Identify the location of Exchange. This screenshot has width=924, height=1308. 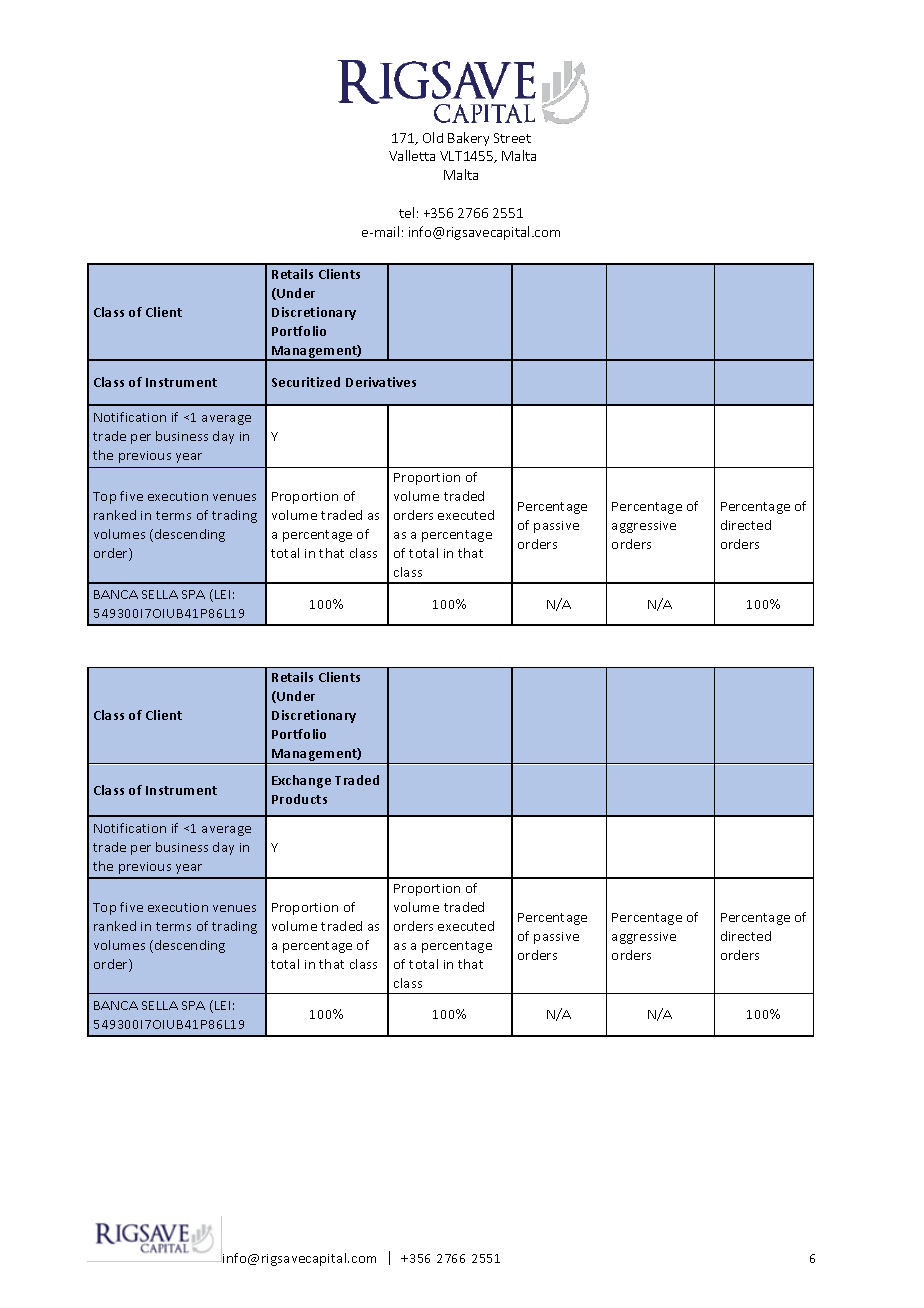
(301, 781).
